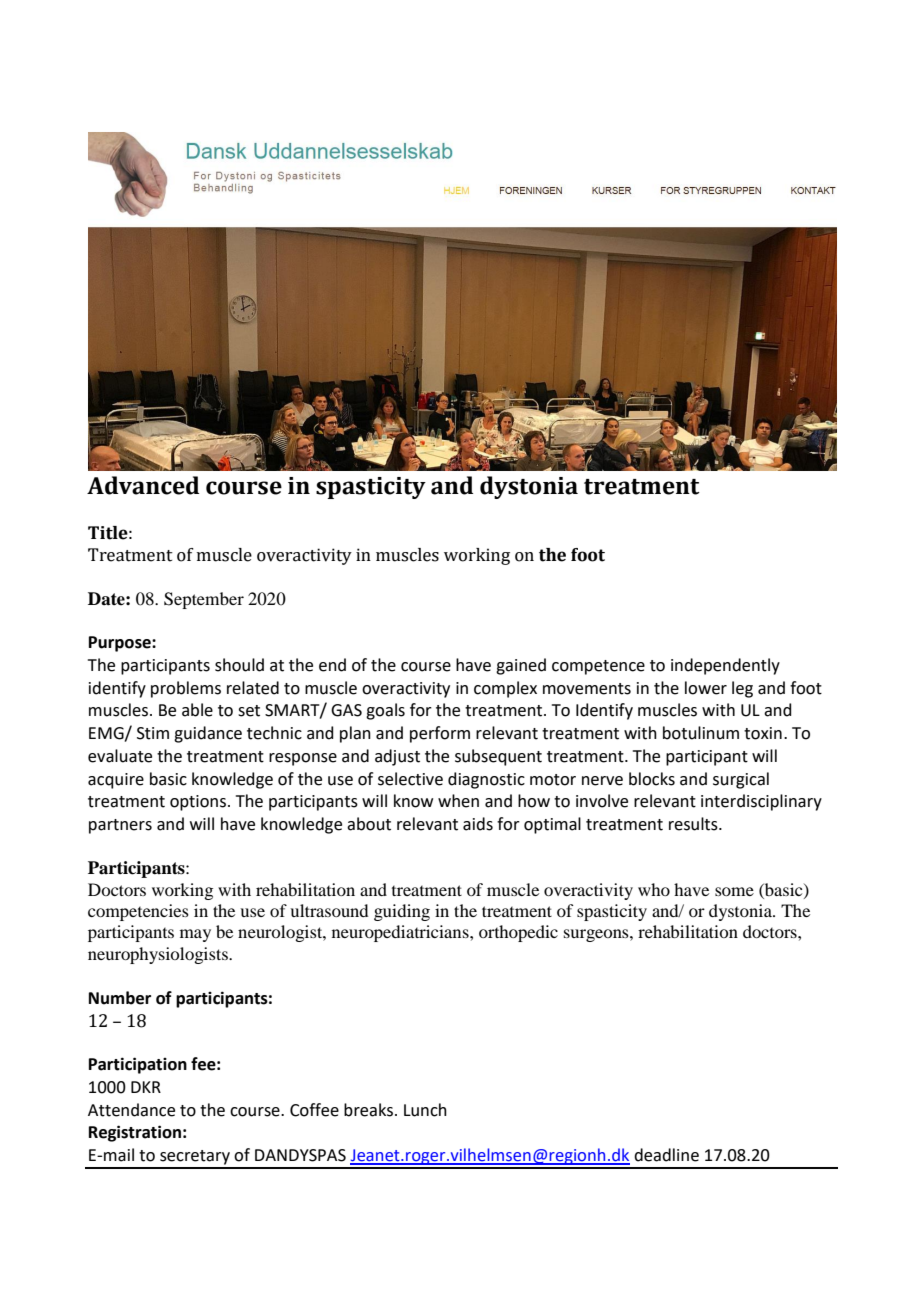  What do you see at coordinates (402, 912) in the page?
I see `guiding` at bounding box center [402, 912].
